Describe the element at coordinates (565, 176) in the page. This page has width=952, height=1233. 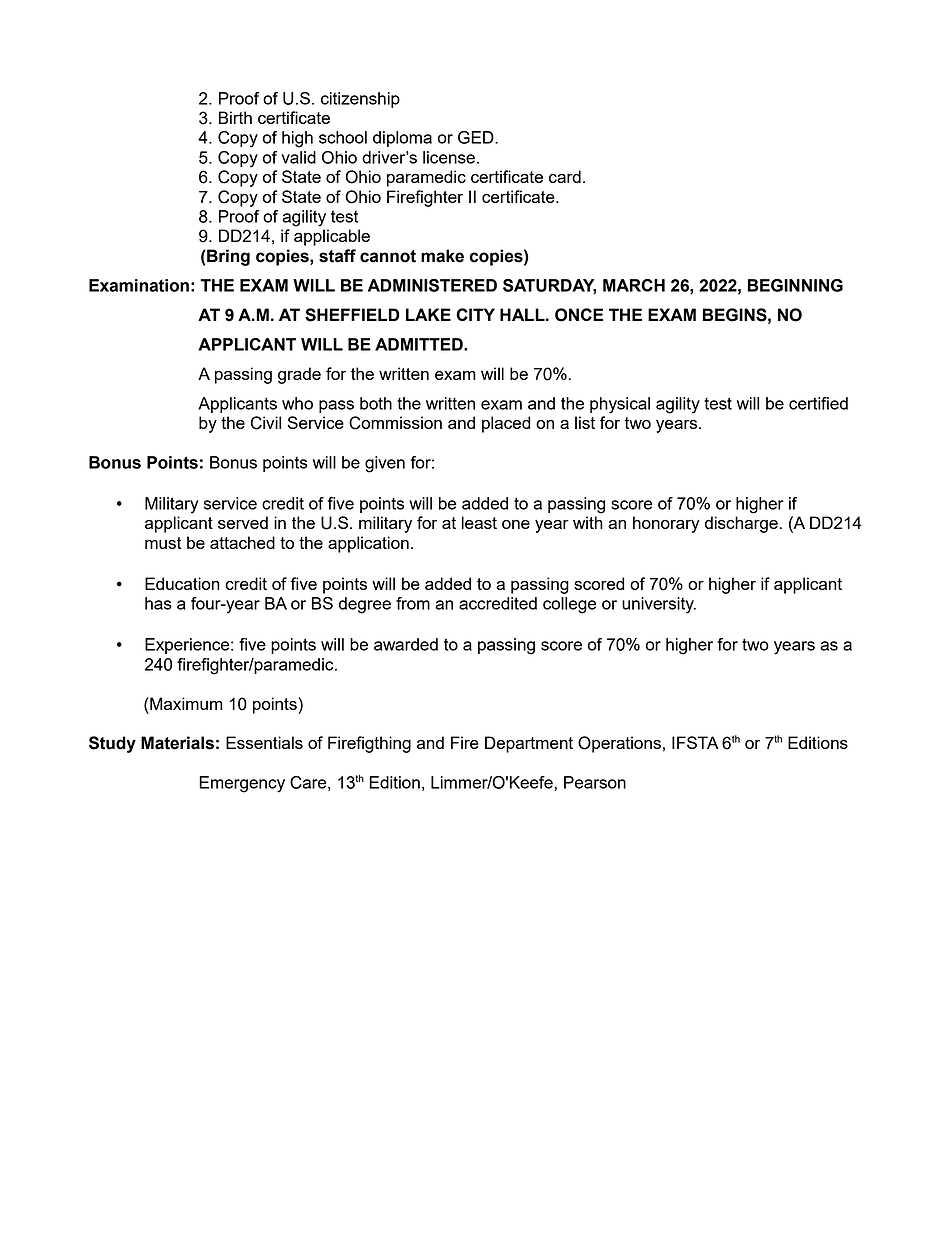
I see `card` at that location.
